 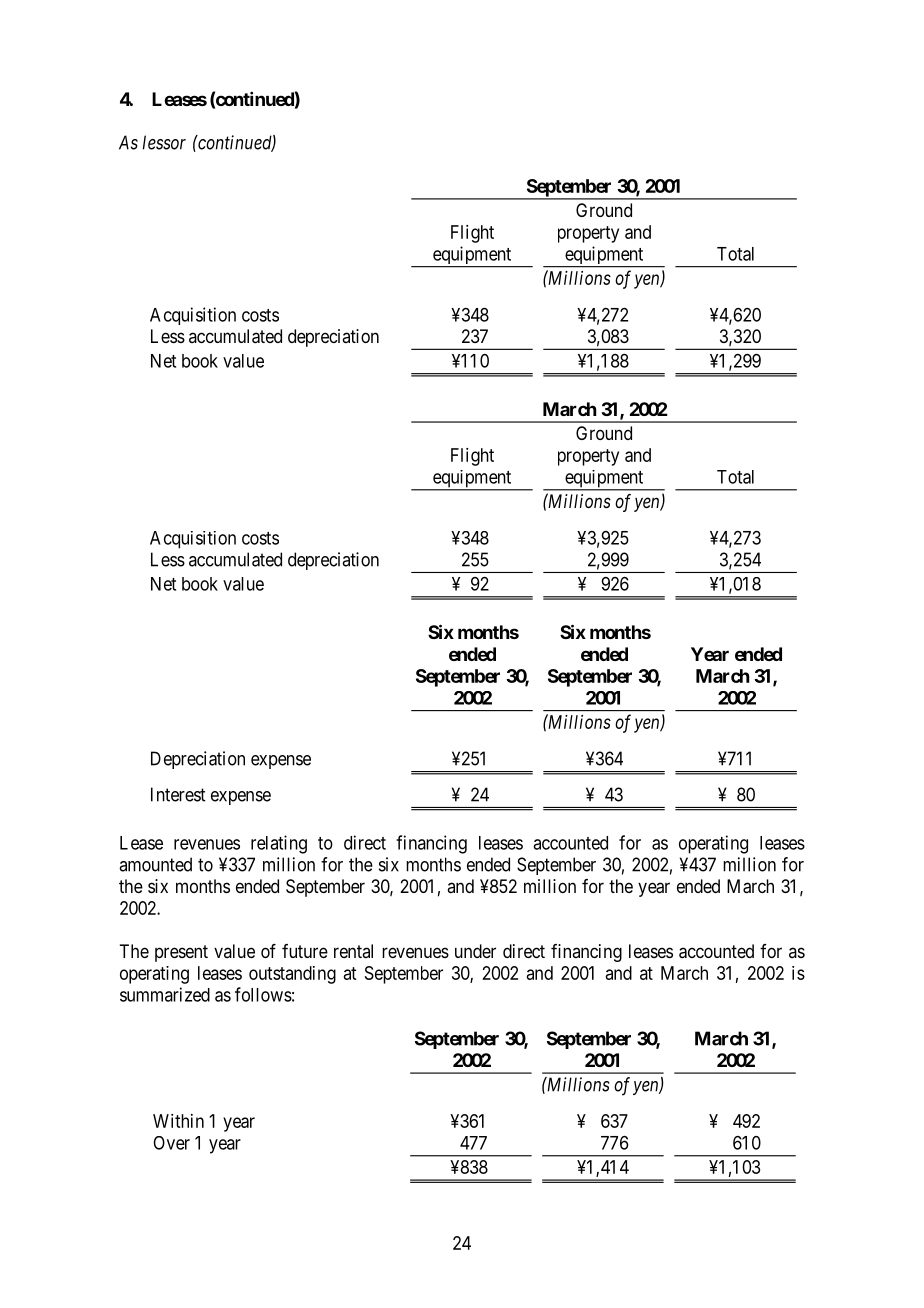 What do you see at coordinates (178, 794) in the page?
I see `Interest` at bounding box center [178, 794].
